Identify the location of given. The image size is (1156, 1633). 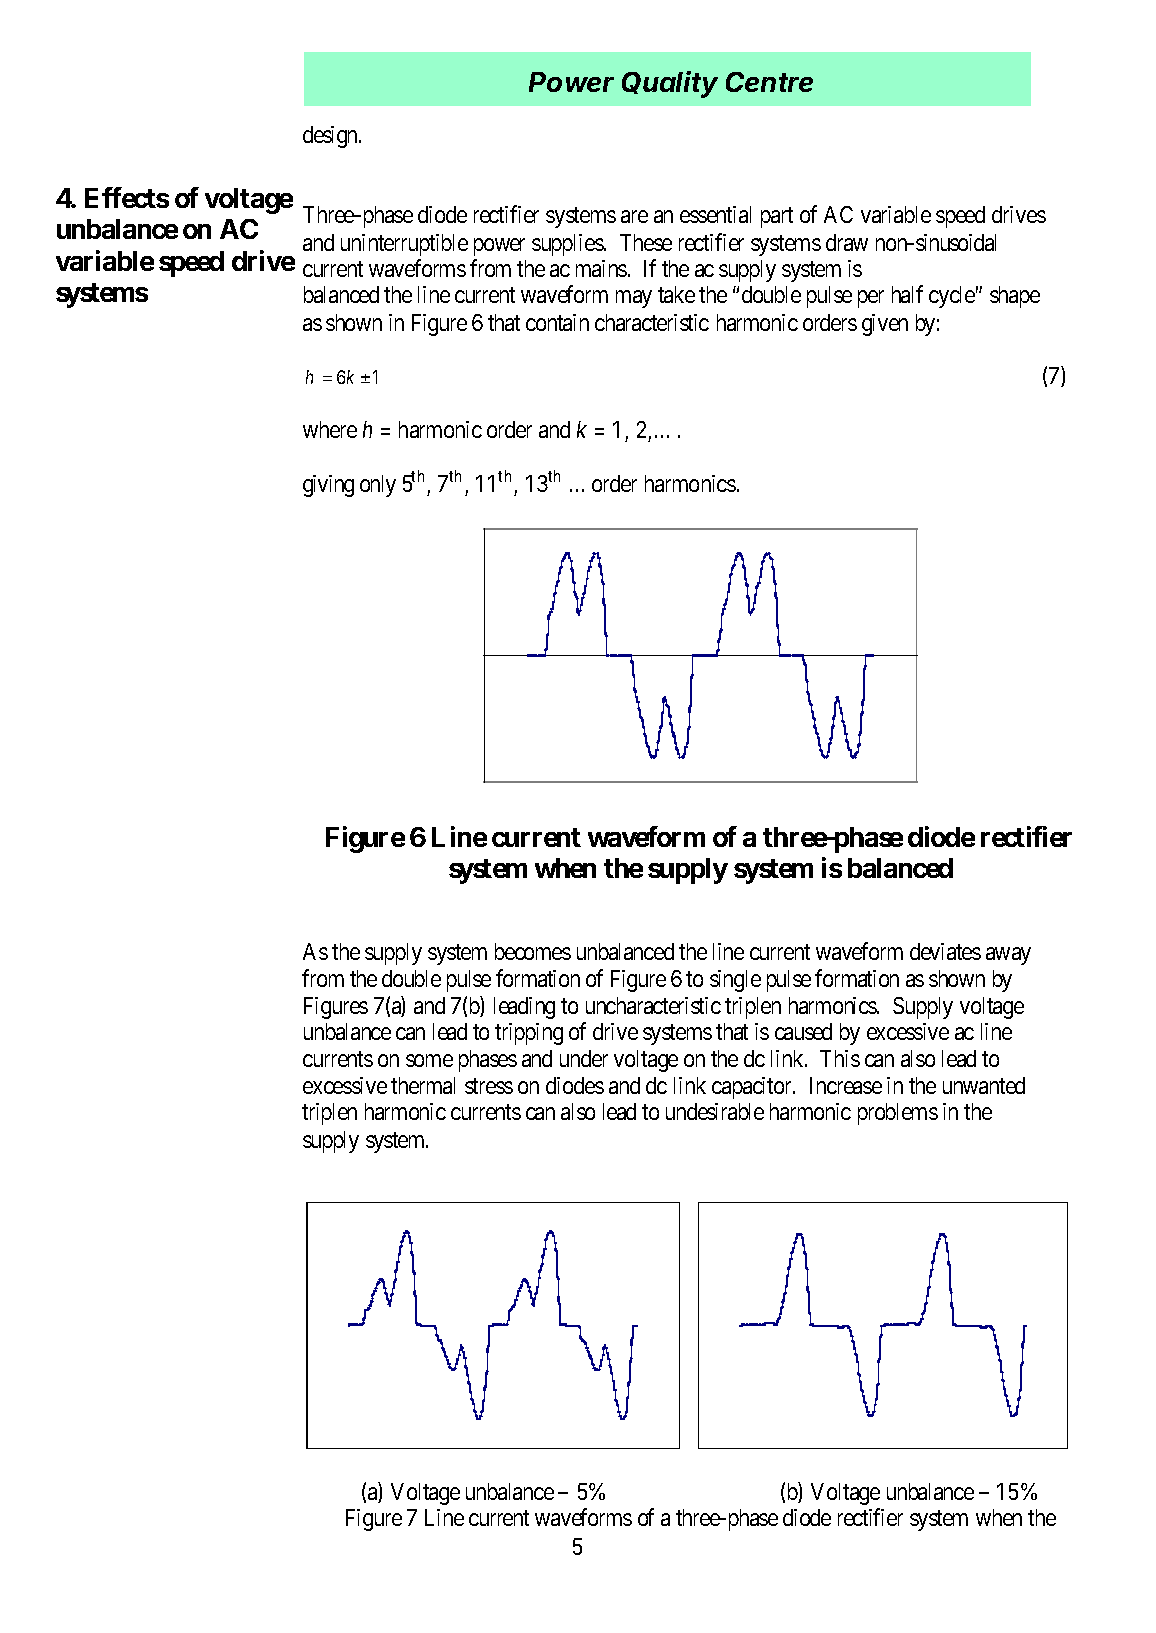
(885, 325).
